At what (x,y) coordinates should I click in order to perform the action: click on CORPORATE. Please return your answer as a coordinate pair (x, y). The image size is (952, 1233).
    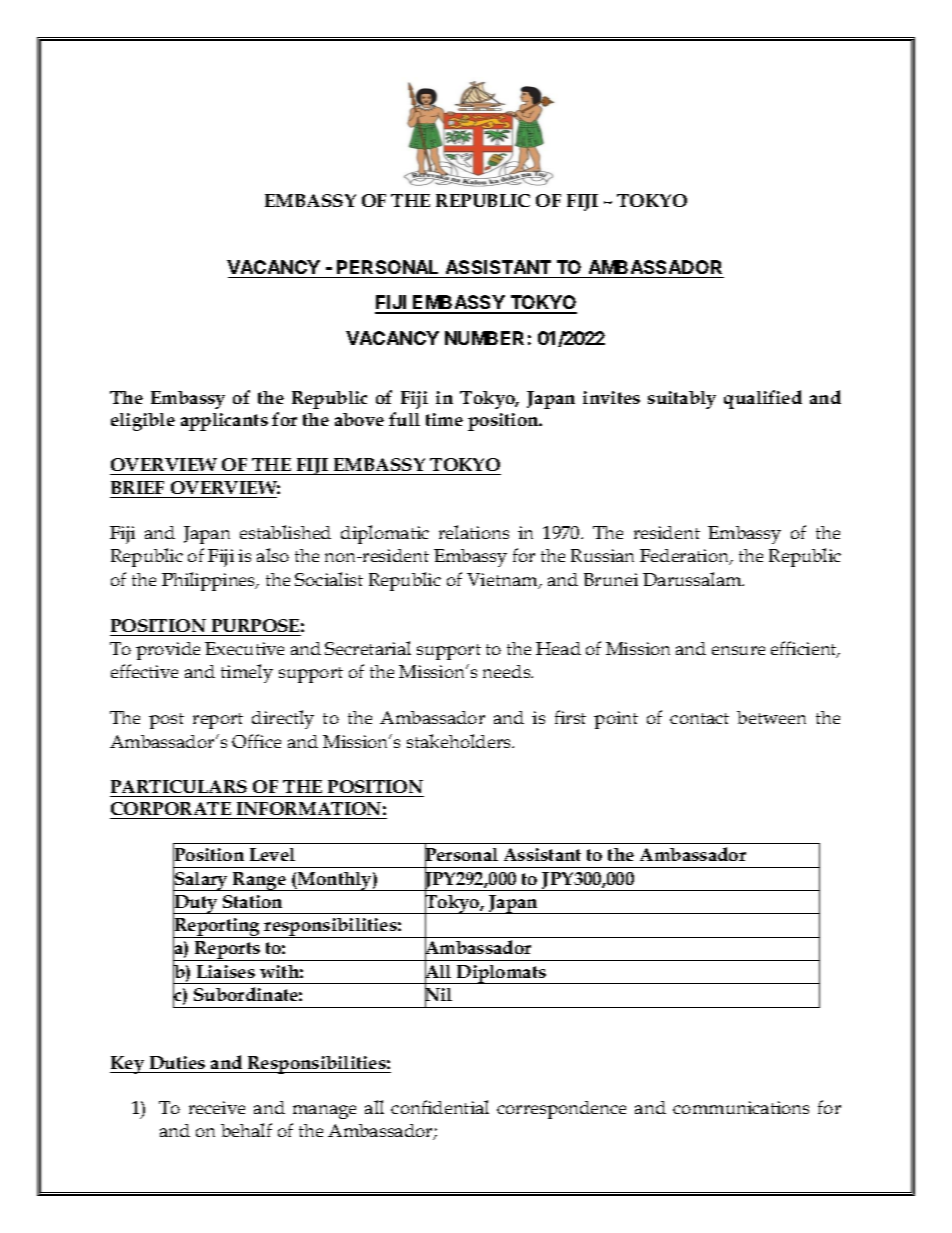
    Looking at the image, I should click on (171, 810).
